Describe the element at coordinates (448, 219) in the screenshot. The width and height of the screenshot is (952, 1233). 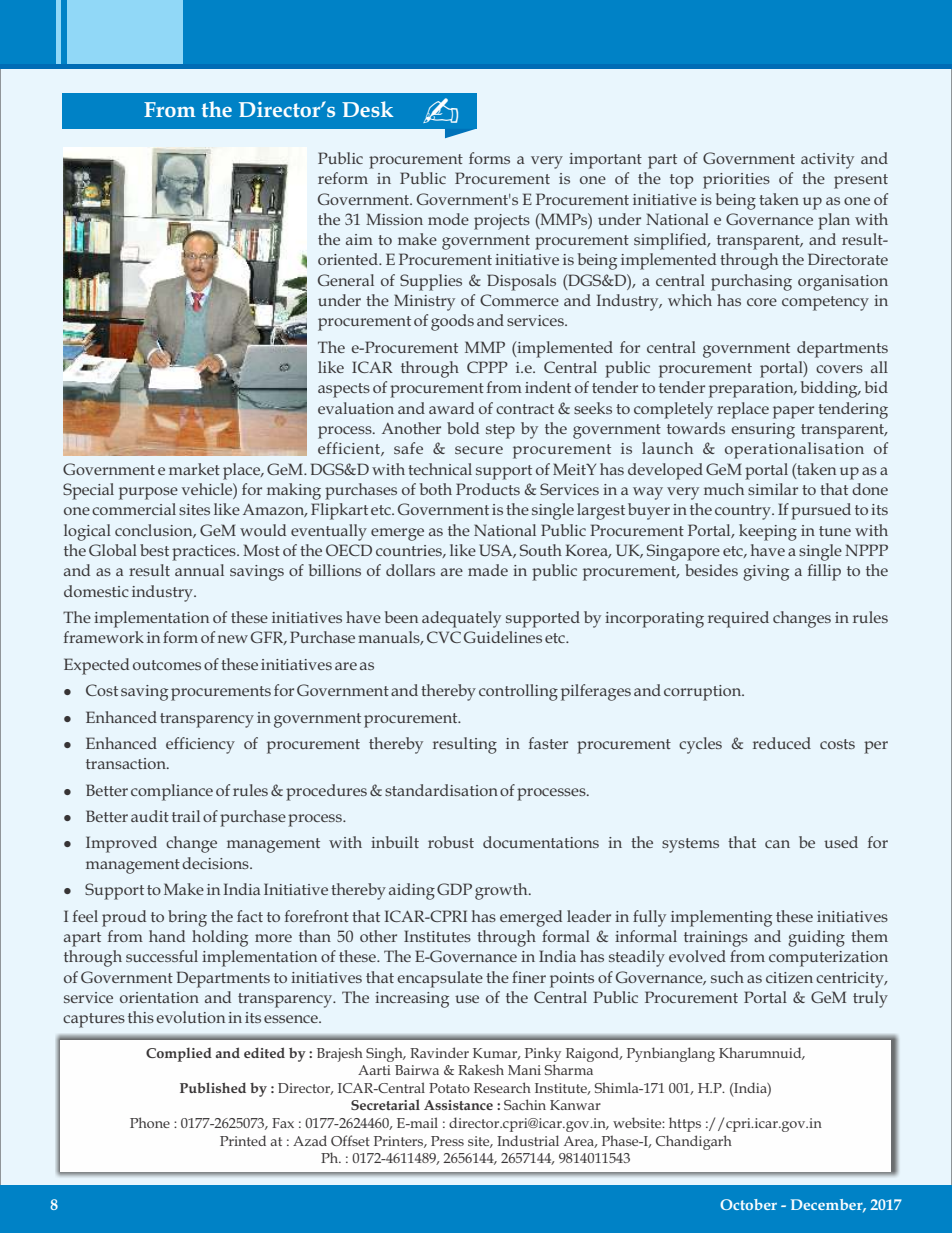
I see `mode` at that location.
